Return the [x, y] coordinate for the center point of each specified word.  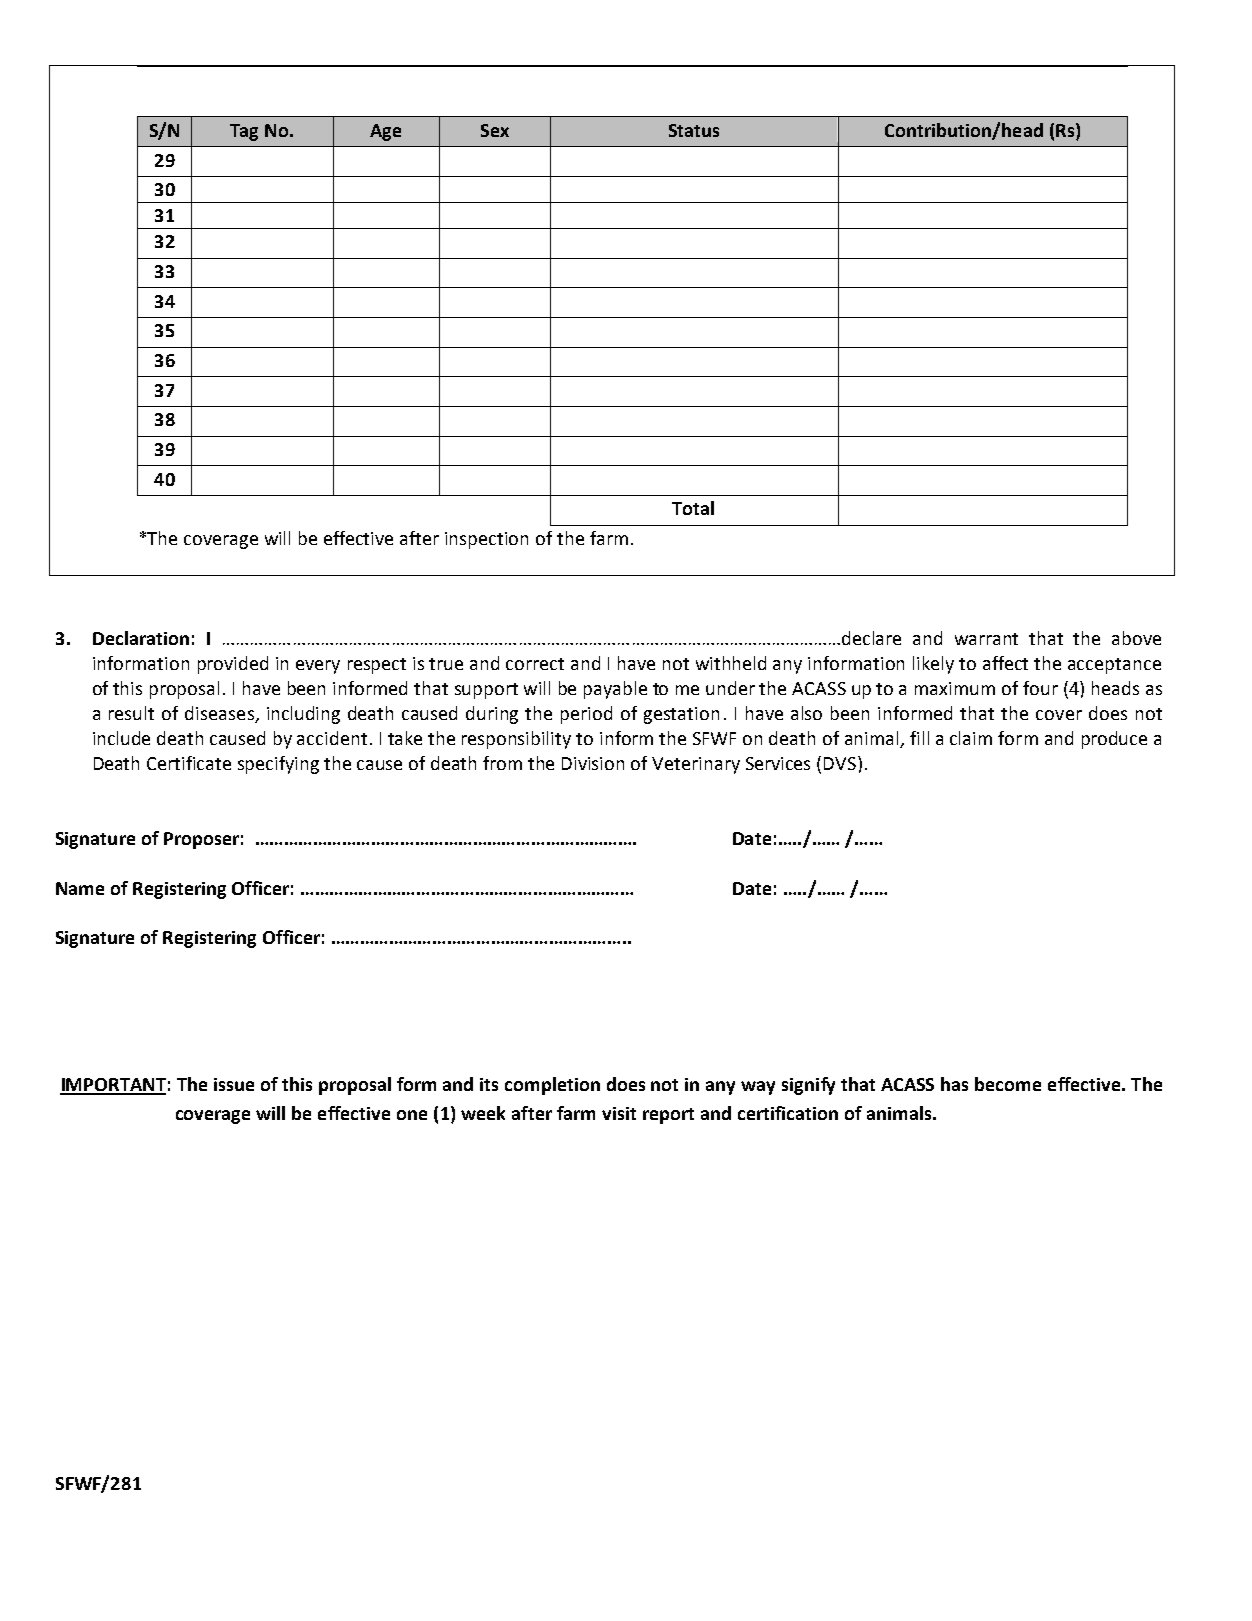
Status [694, 130]
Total [693, 508]
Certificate [189, 763]
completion [552, 1086]
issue [234, 1084]
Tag [244, 132]
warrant [986, 639]
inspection [486, 540]
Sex [495, 130]
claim [971, 738]
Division [593, 763]
